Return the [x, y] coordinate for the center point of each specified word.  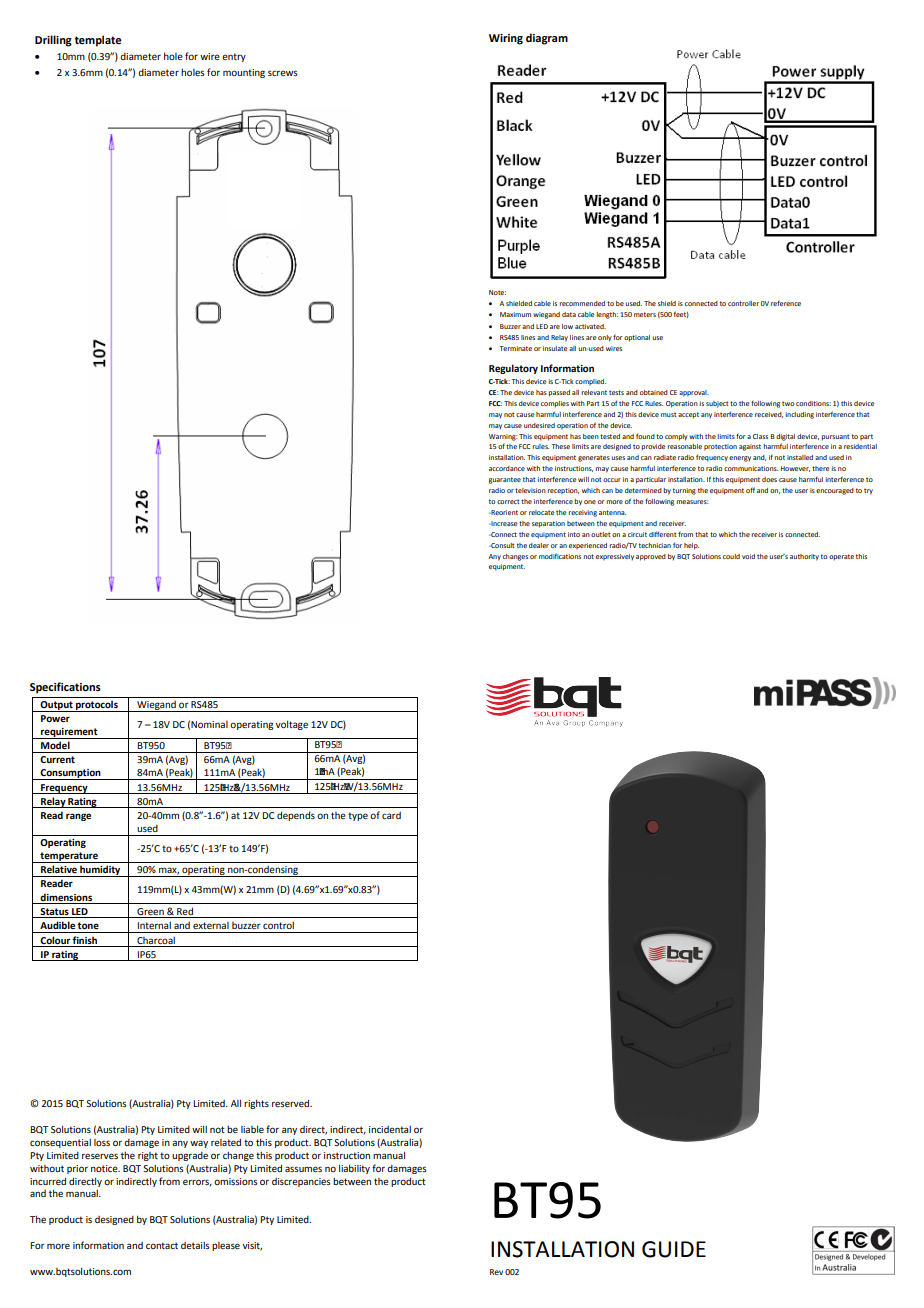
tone [88, 925]
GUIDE [674, 1249]
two [788, 403]
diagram [547, 39]
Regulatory [513, 369]
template [97, 41]
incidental [390, 1129]
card [391, 815]
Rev [496, 1272]
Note [497, 292]
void [748, 556]
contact [162, 1245]
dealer [539, 545]
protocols [97, 706]
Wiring [506, 39]
